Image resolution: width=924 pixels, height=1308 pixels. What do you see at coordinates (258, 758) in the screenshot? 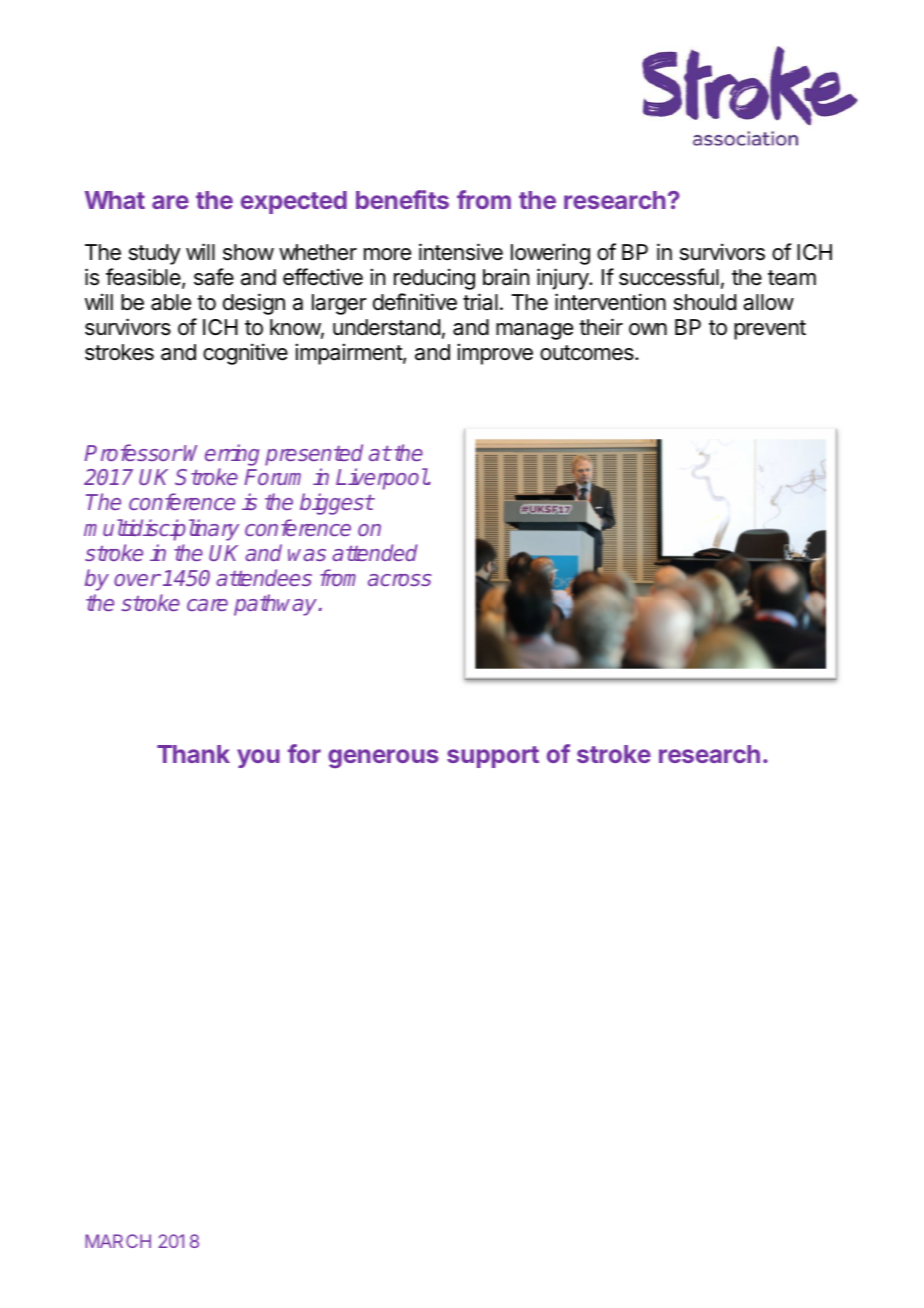
I see `you` at bounding box center [258, 758].
